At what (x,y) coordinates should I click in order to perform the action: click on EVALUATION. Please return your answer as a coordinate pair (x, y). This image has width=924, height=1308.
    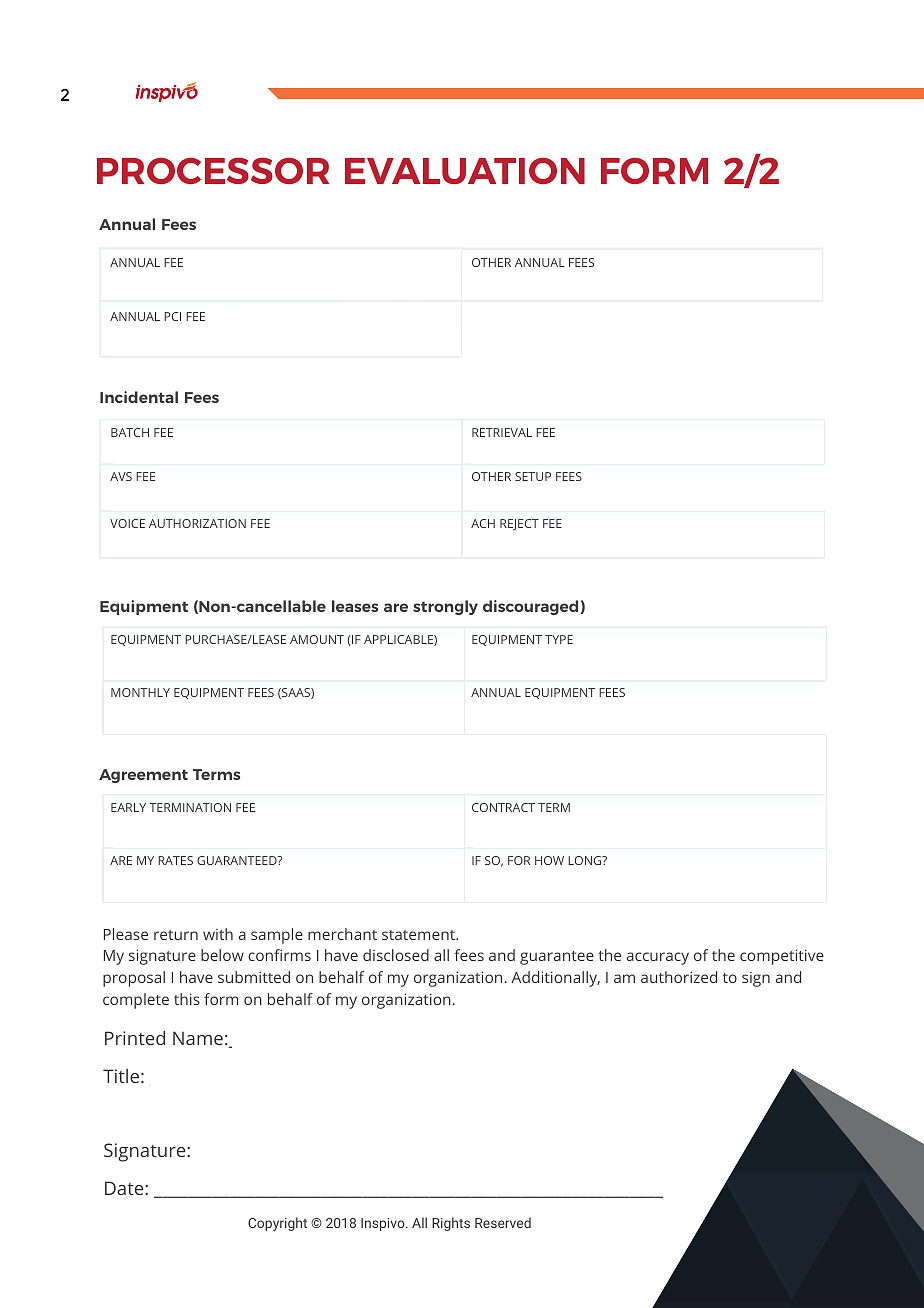
    Looking at the image, I should click on (465, 171).
